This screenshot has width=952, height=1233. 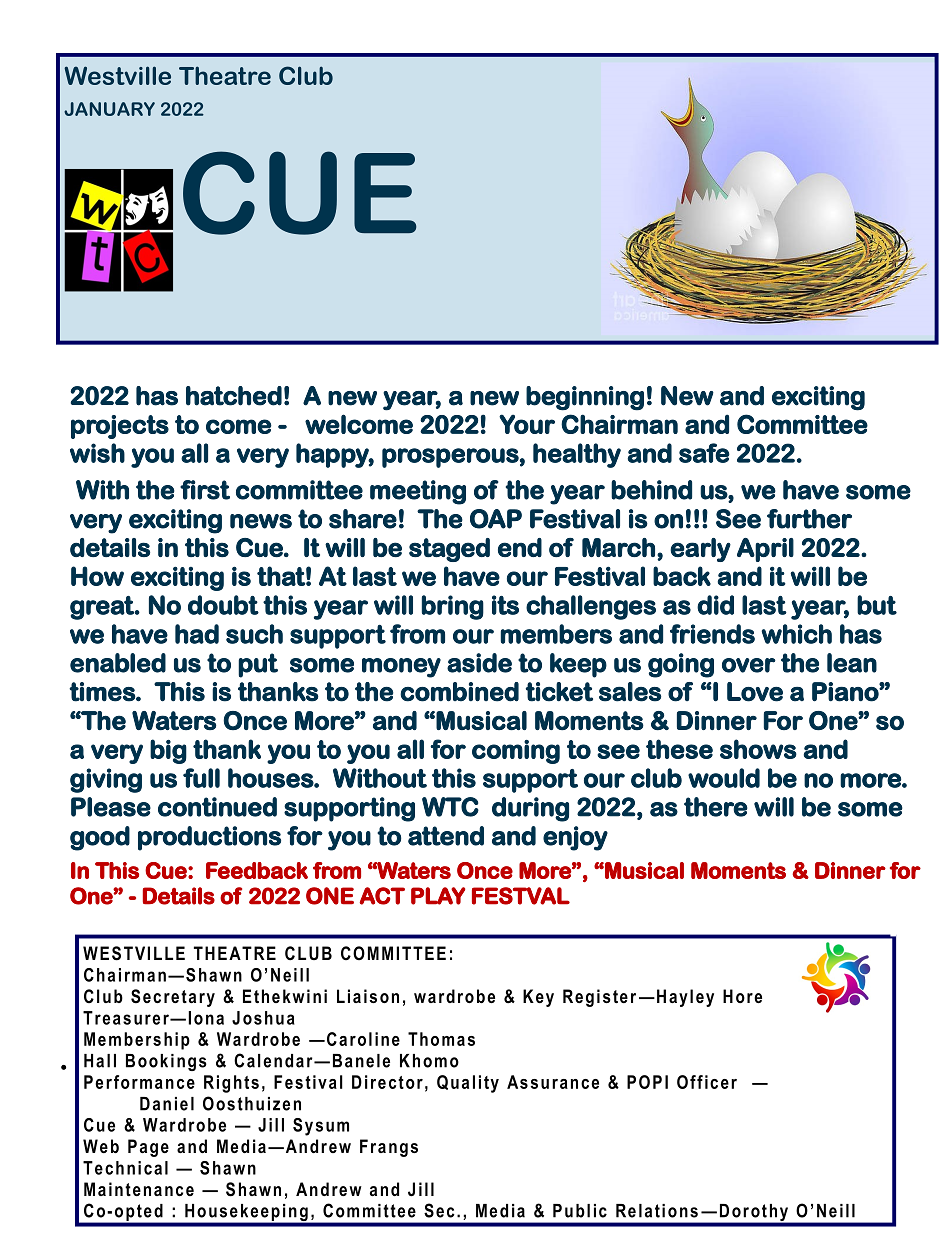 What do you see at coordinates (704, 453) in the screenshot?
I see `safe` at bounding box center [704, 453].
